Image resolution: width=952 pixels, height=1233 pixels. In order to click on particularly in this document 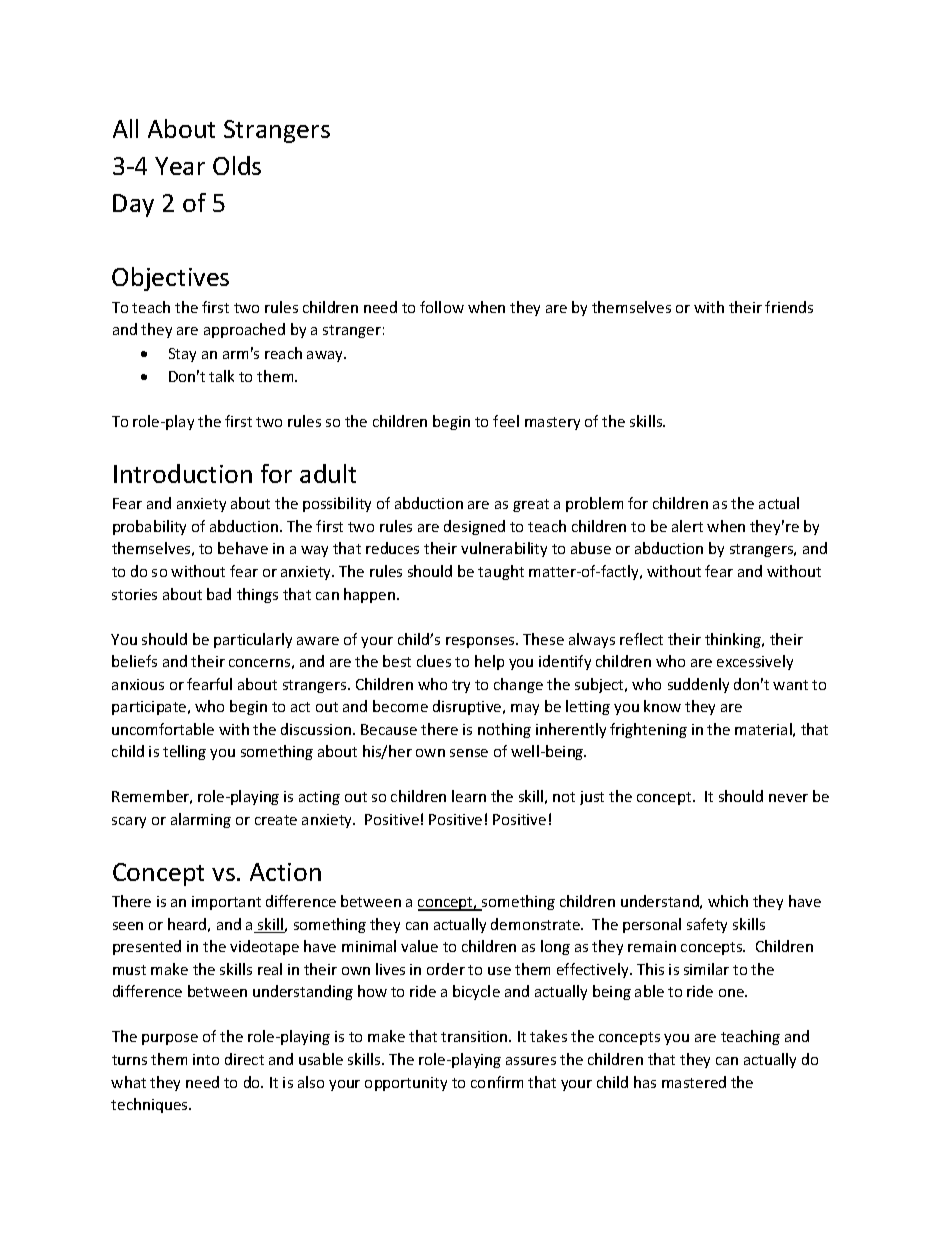, I will do `click(253, 640)`.
